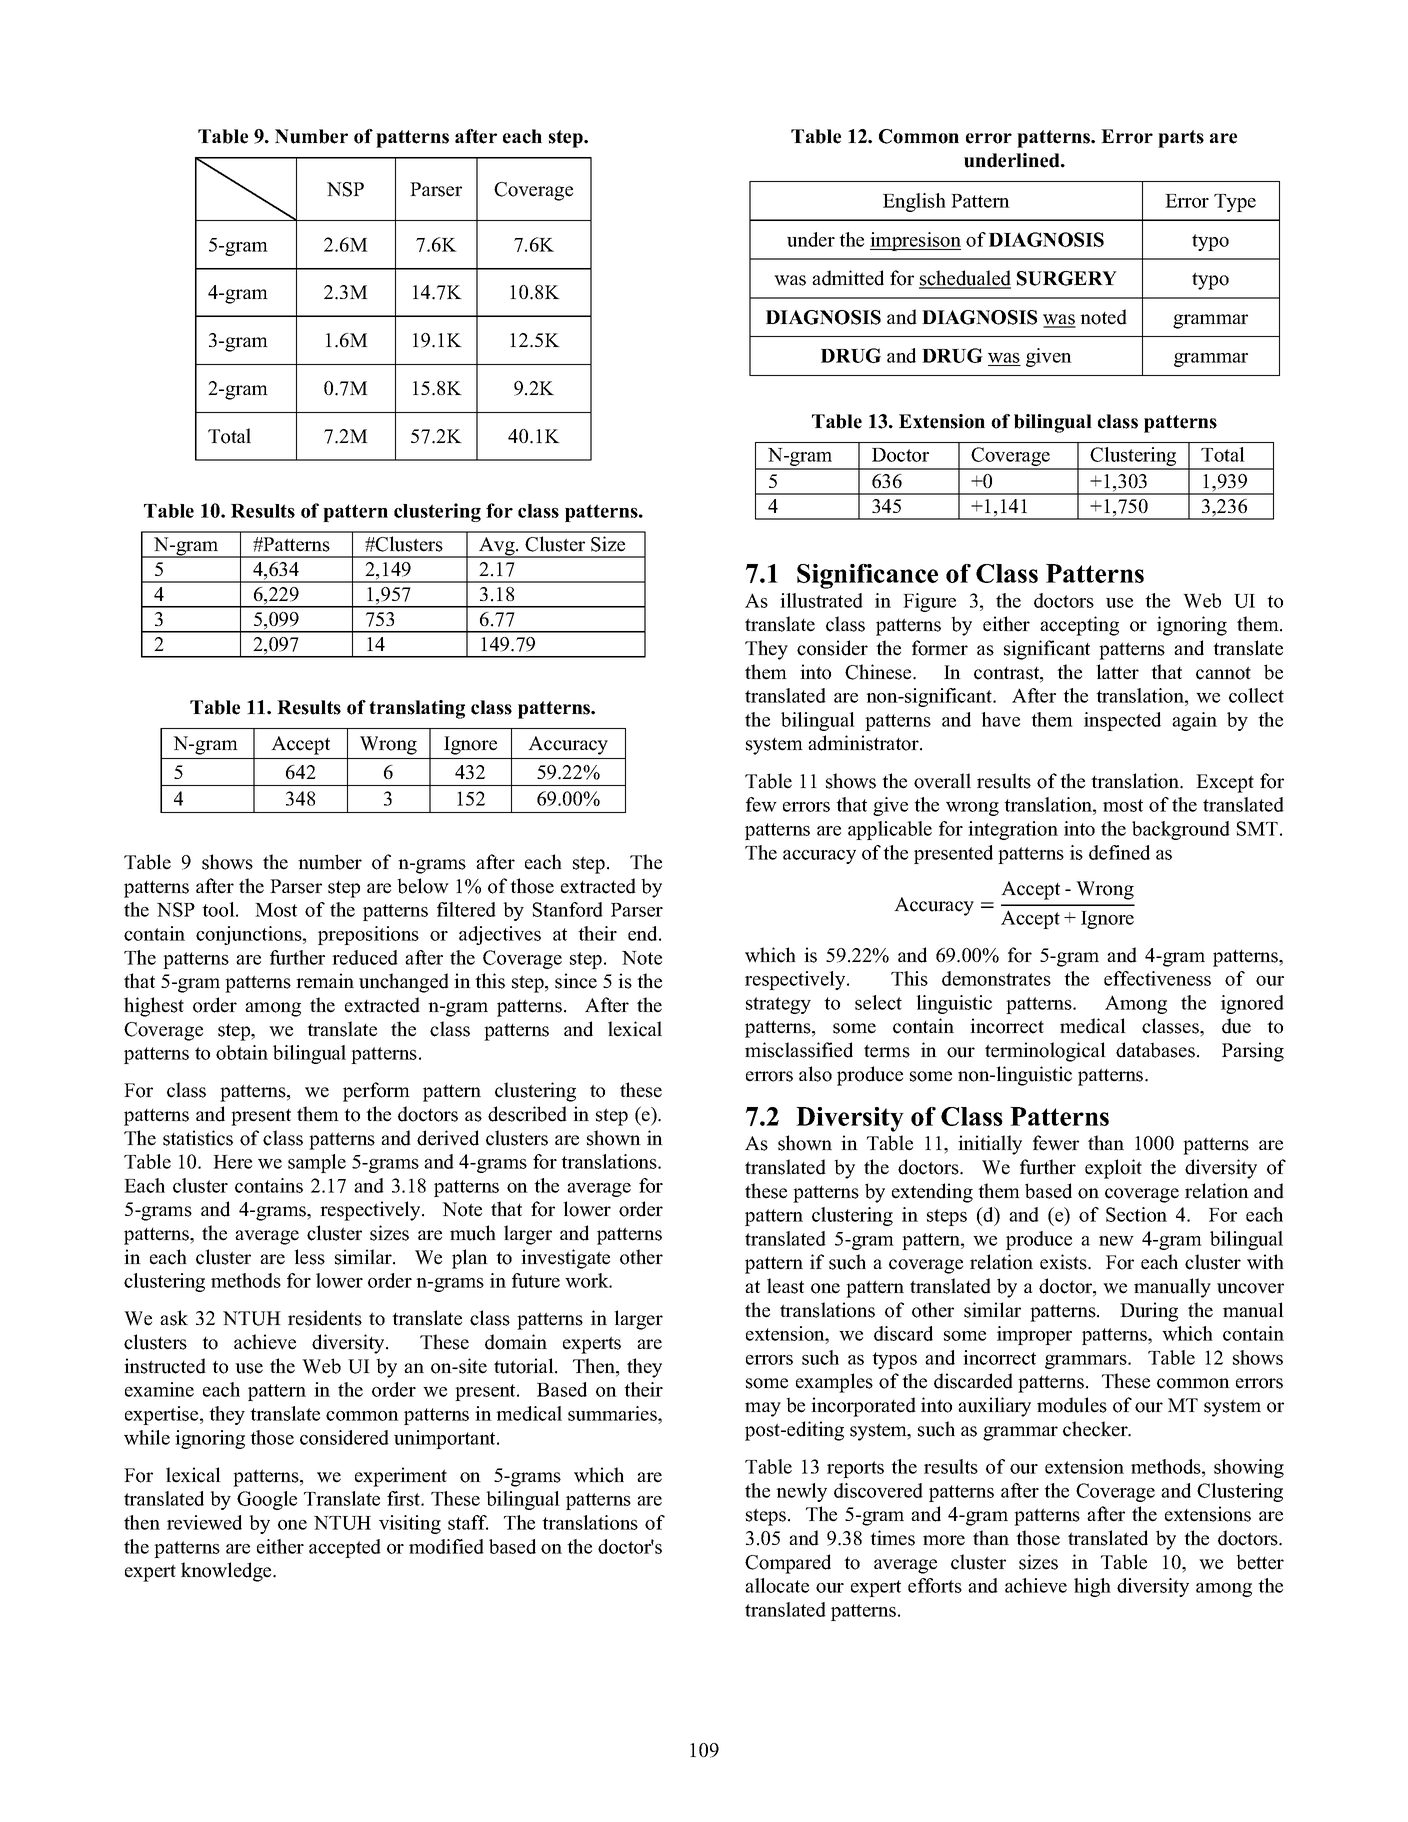  Describe the element at coordinates (914, 202) in the screenshot. I see `English` at that location.
